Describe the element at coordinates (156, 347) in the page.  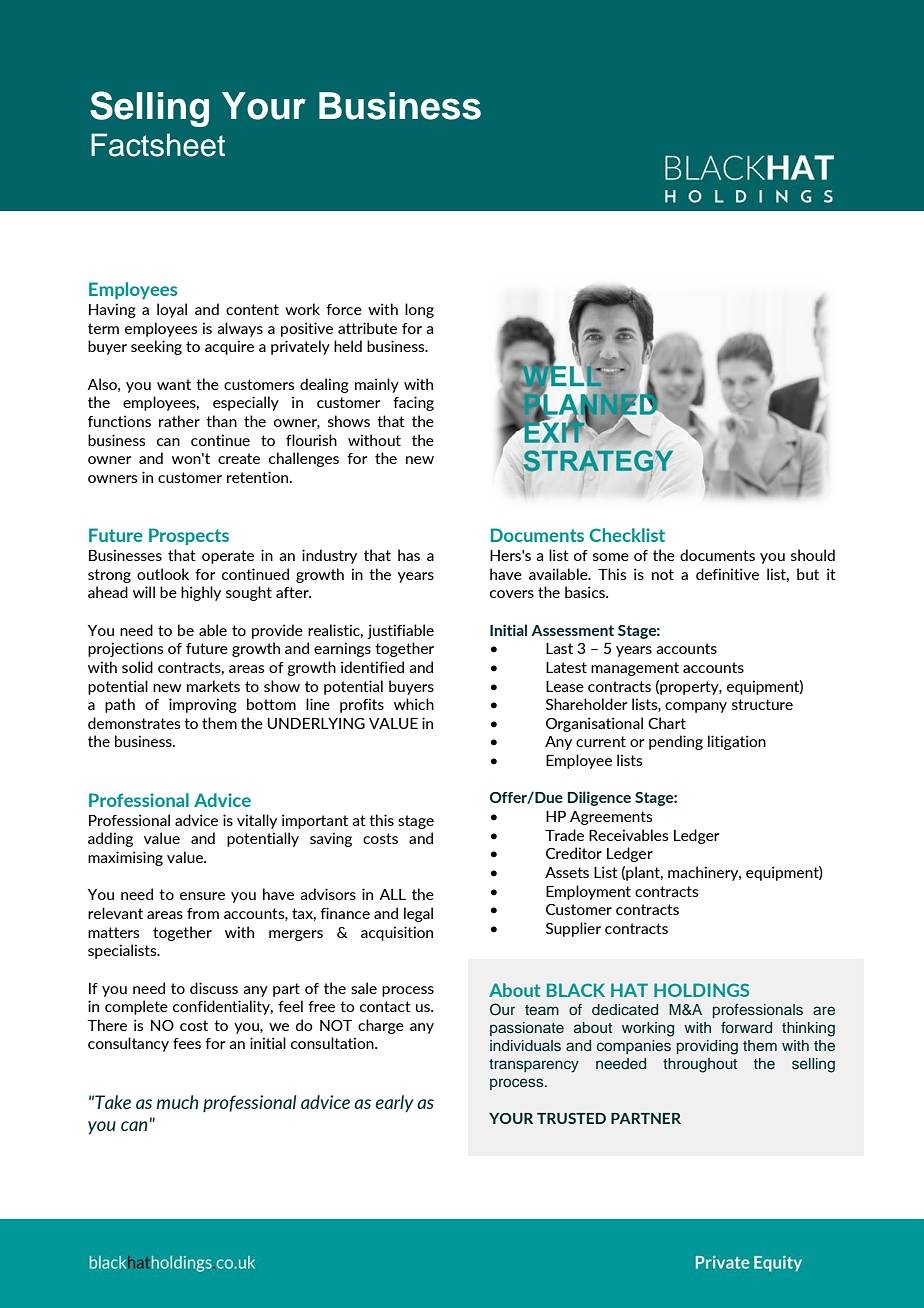
I see `seeking` at that location.
